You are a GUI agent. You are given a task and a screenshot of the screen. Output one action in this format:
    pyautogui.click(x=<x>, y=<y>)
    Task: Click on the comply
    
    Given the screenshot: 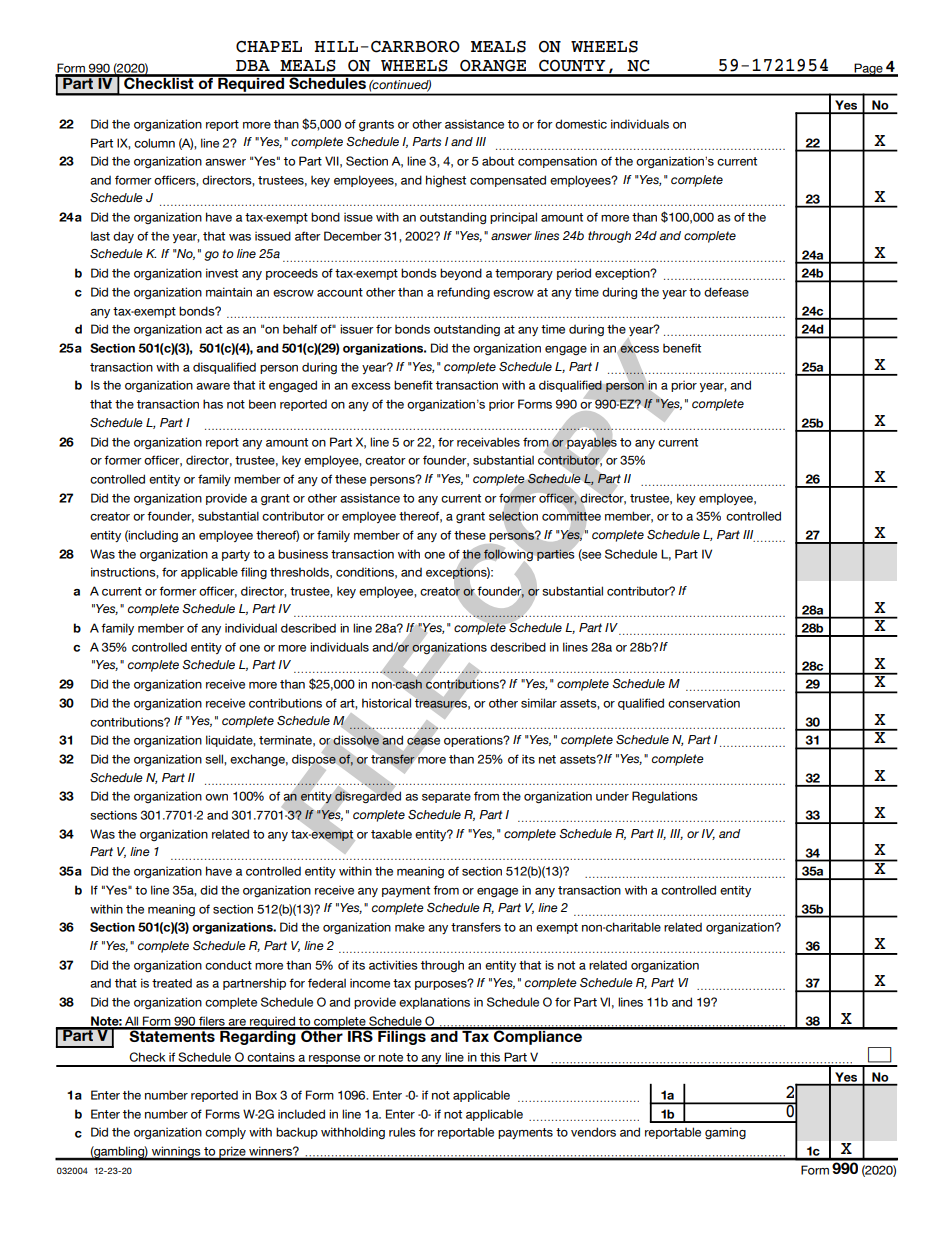 What is the action you would take?
    pyautogui.click(x=225, y=1133)
